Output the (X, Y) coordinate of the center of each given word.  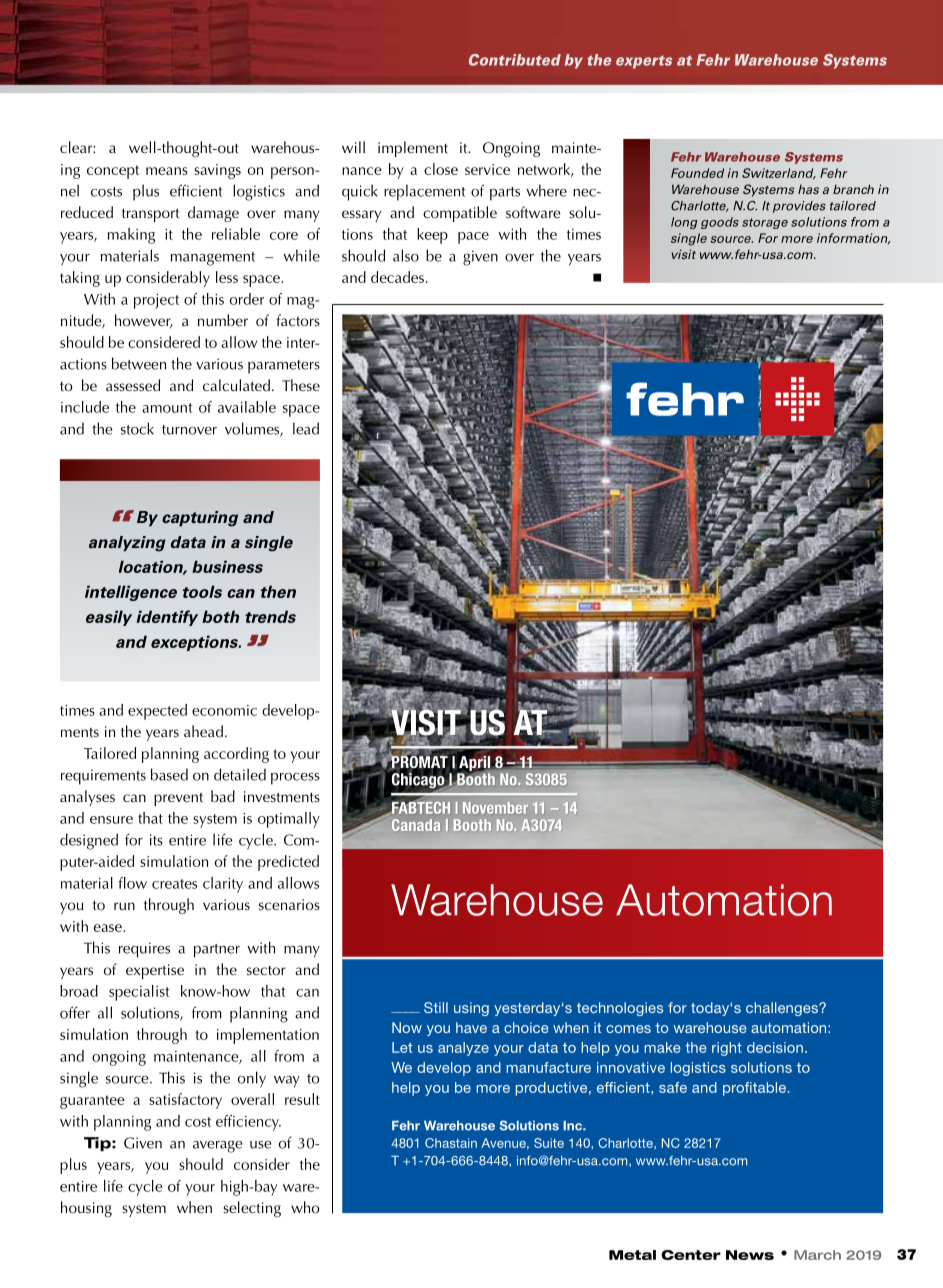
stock (137, 428)
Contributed (515, 60)
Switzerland (779, 174)
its (156, 840)
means (167, 171)
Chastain (451, 1143)
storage (765, 223)
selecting (252, 1209)
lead (306, 428)
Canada (416, 825)
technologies (620, 1009)
